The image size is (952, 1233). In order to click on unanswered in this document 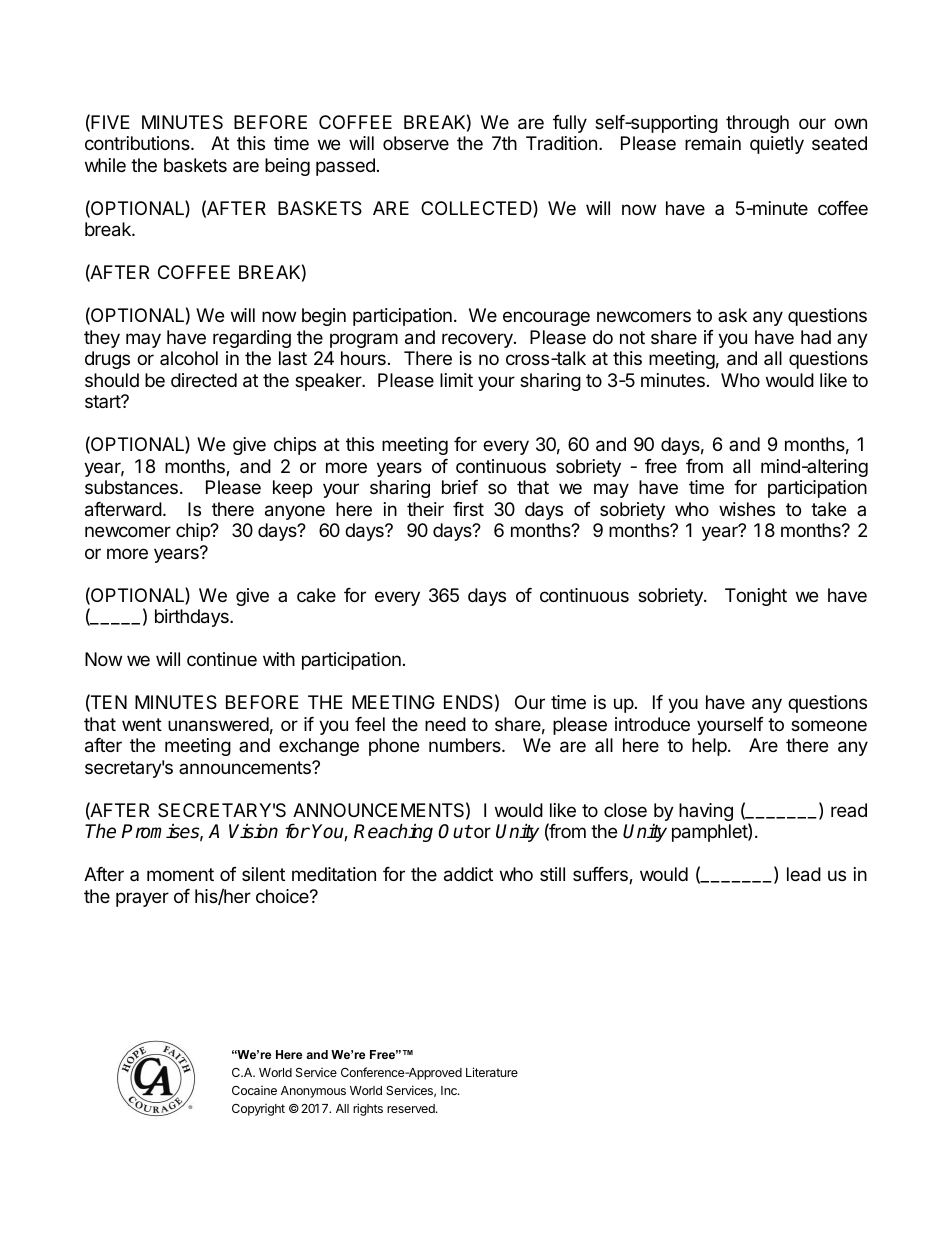, I will do `click(218, 724)`.
